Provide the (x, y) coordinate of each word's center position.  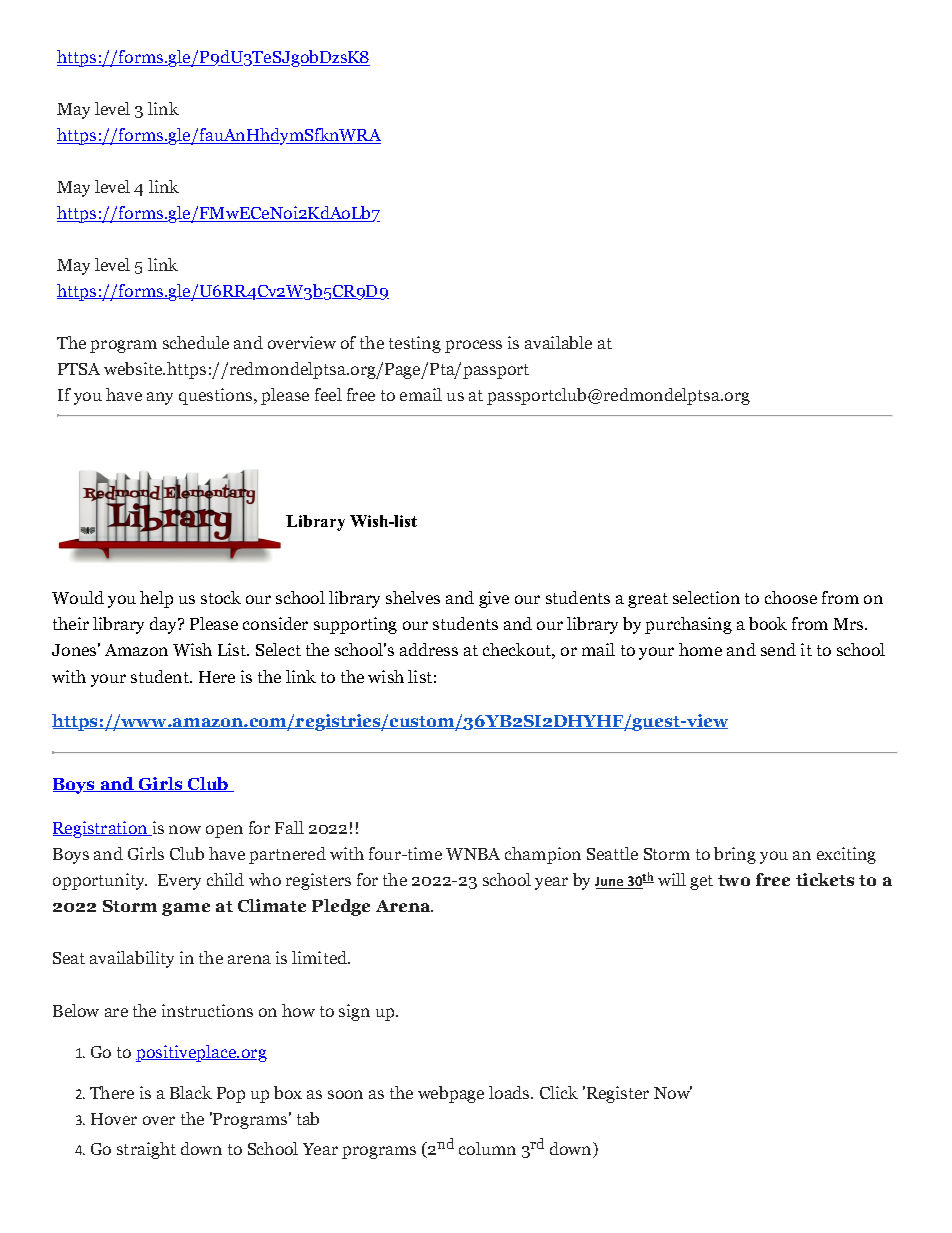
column (487, 1148)
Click (559, 1092)
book (768, 623)
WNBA (473, 854)
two (734, 880)
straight (146, 1150)
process (473, 346)
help (156, 599)
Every (179, 882)
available (558, 342)
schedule (196, 342)
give (494, 599)
